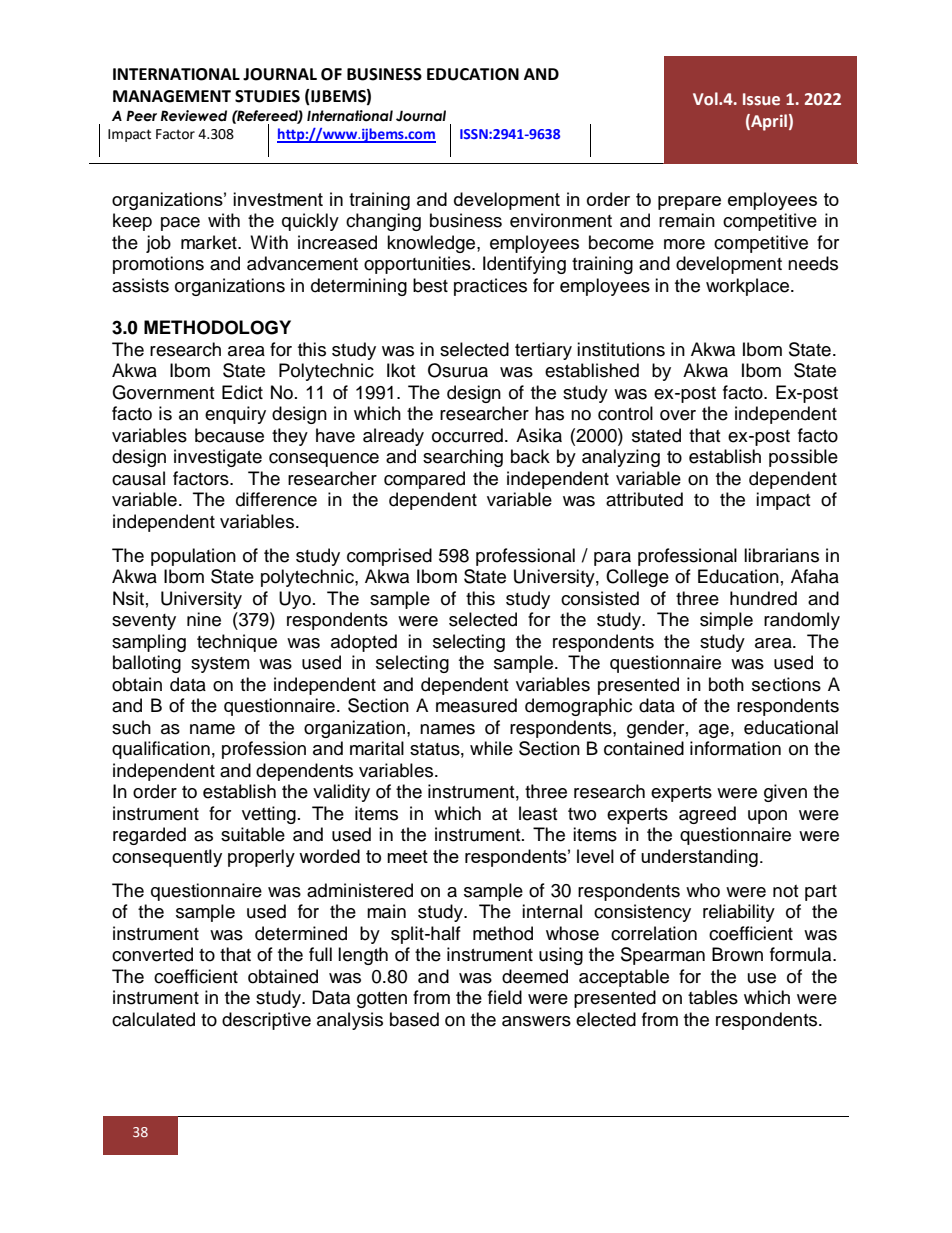 The width and height of the screenshot is (952, 1233). What do you see at coordinates (194, 116) in the screenshot?
I see `Reviewed` at bounding box center [194, 116].
